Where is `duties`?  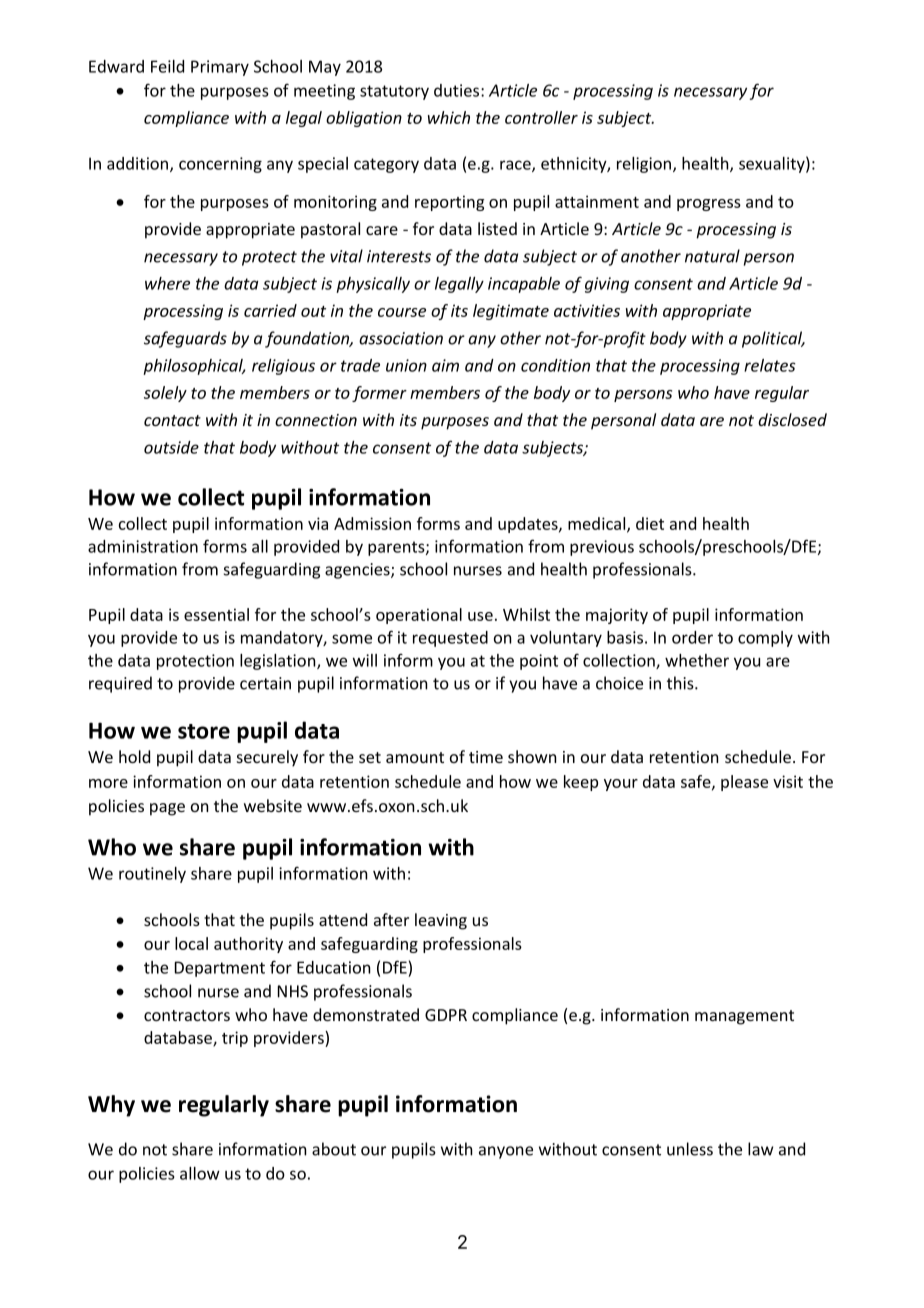
duties is located at coordinates (458, 90).
